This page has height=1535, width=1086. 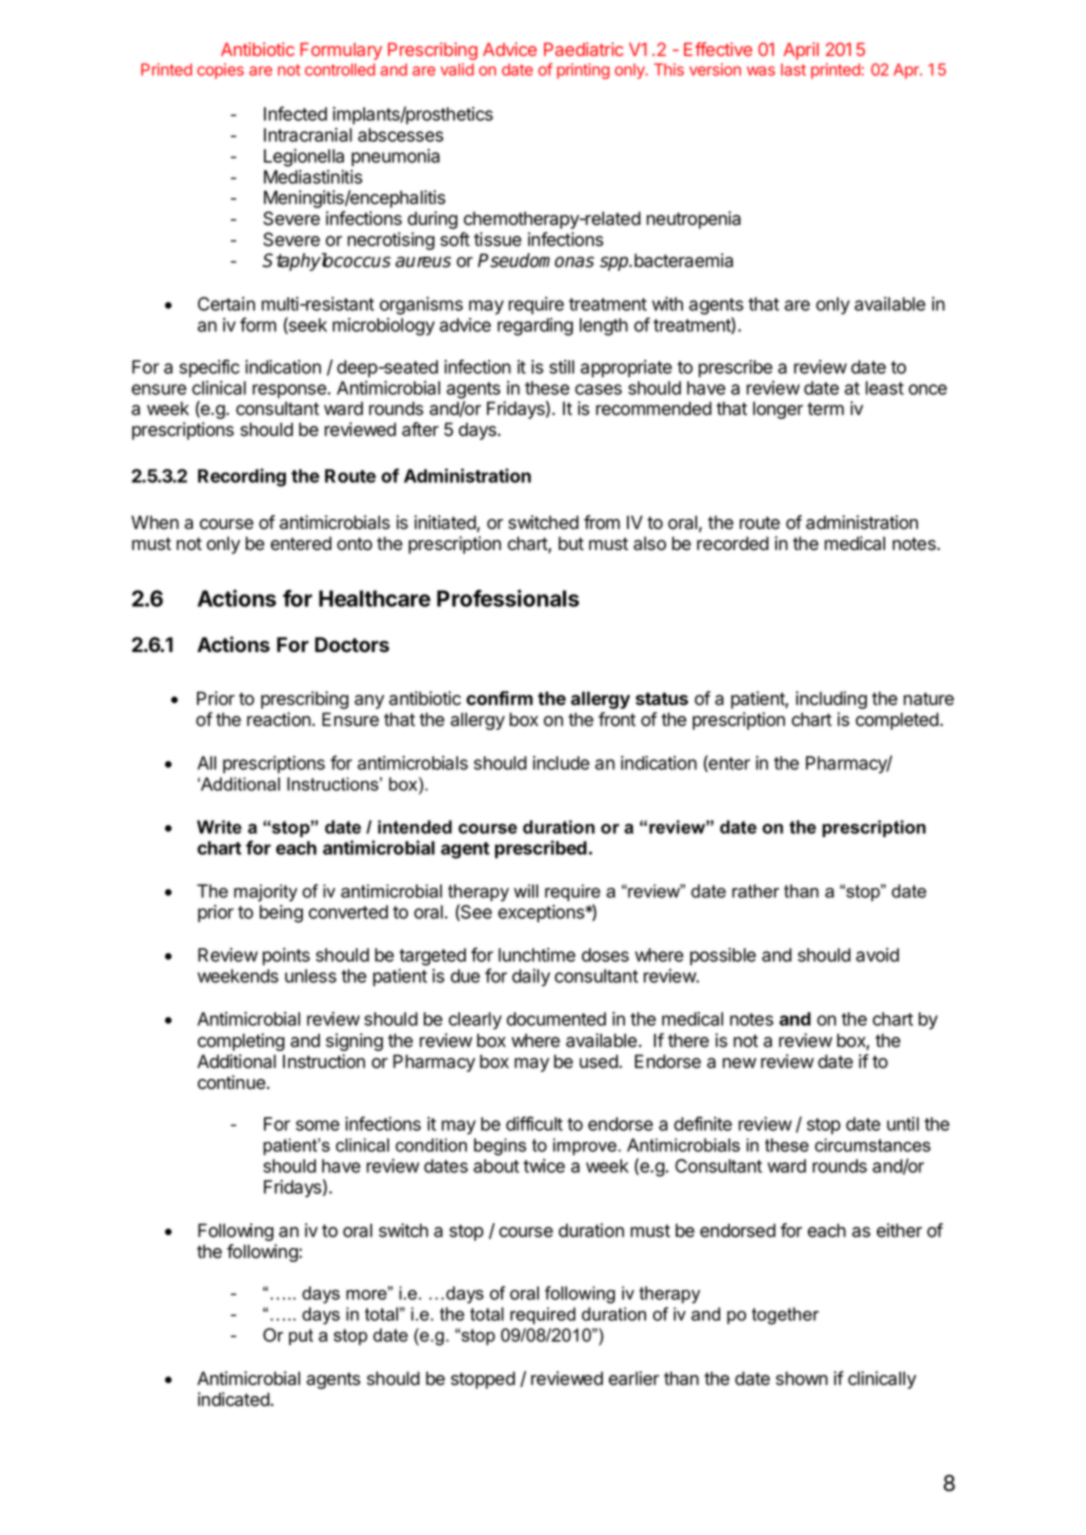 What do you see at coordinates (583, 71) in the page?
I see `printing` at bounding box center [583, 71].
